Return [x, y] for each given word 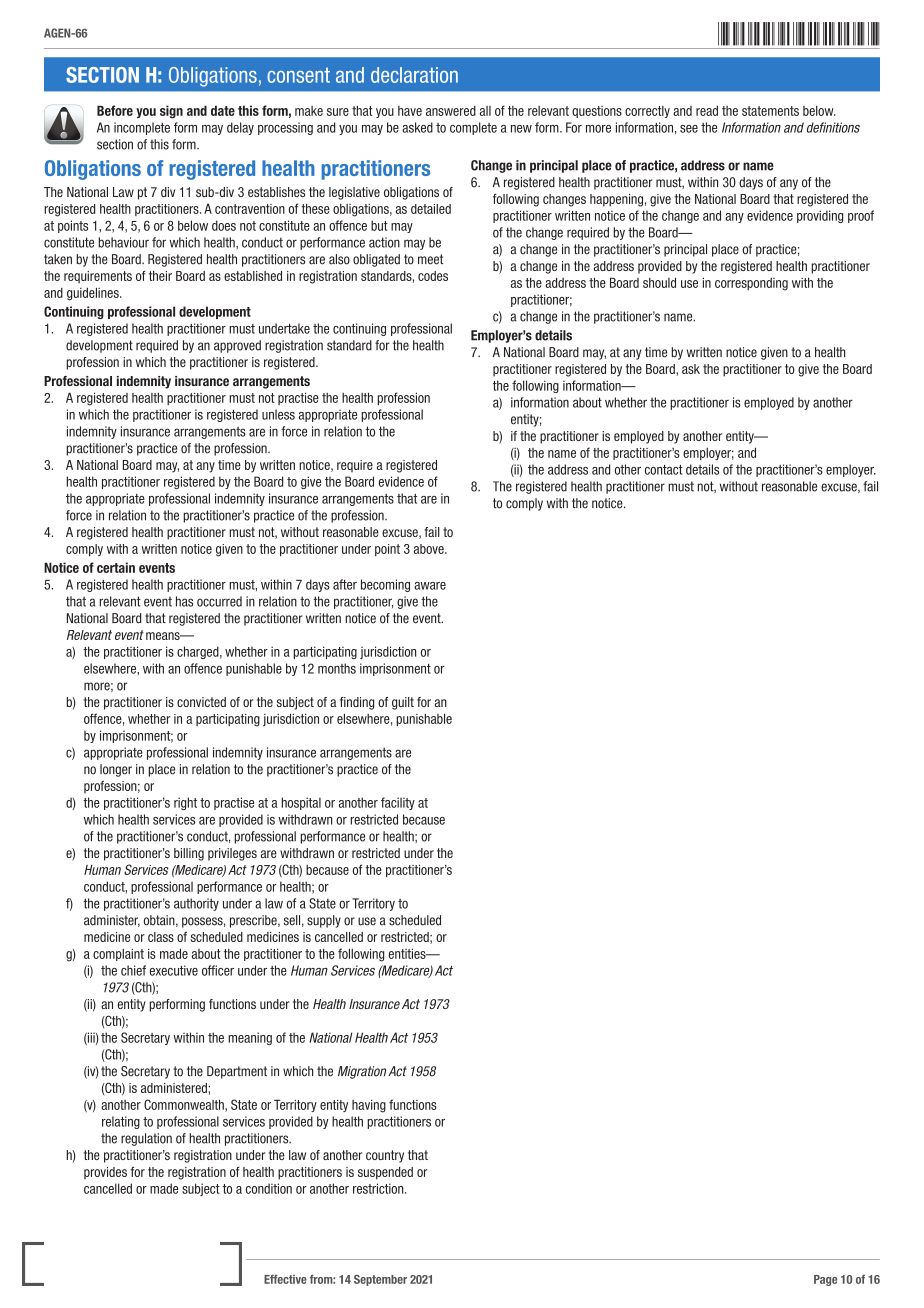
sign [171, 112]
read [707, 110]
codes [433, 276]
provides [105, 1173]
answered [451, 111]
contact [664, 470]
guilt [403, 703]
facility [398, 803]
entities [408, 953]
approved [237, 346]
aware [430, 586]
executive [174, 970]
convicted [201, 702]
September [380, 1280]
